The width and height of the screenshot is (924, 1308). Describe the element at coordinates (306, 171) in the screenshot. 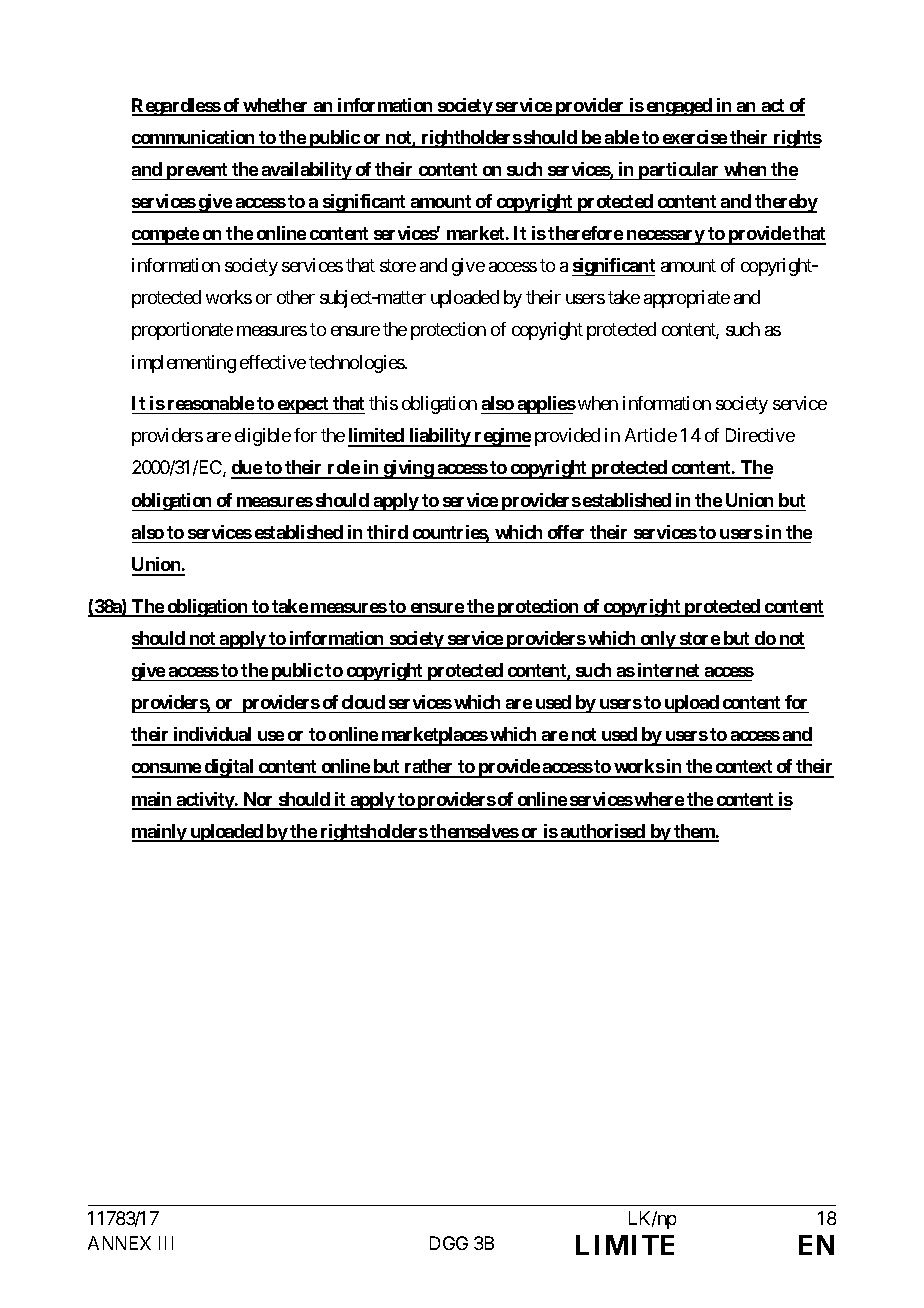

I see `availability` at that location.
